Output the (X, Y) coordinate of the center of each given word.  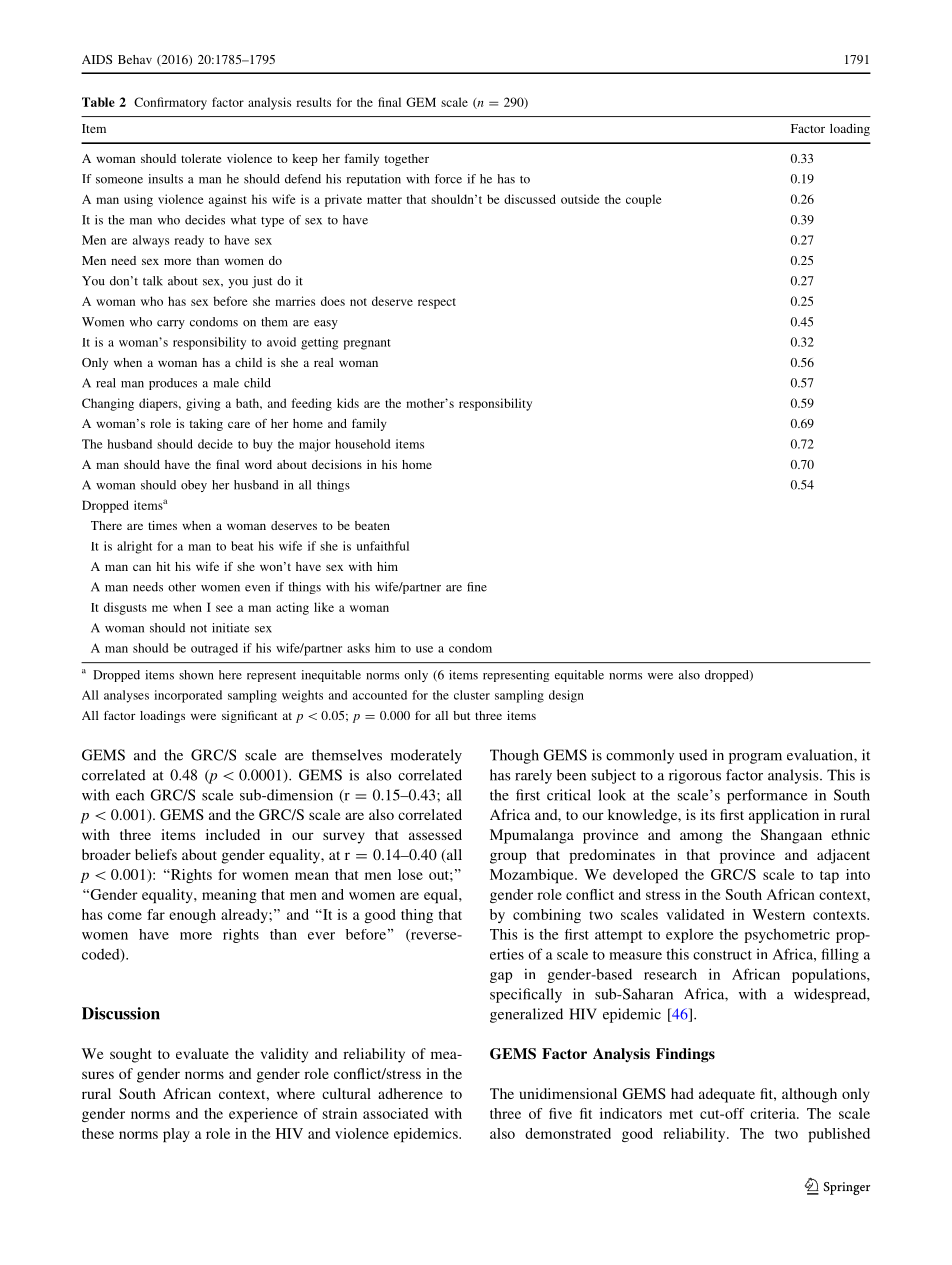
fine (477, 587)
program (755, 758)
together (407, 160)
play (176, 1135)
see (224, 608)
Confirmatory (170, 103)
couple (643, 200)
